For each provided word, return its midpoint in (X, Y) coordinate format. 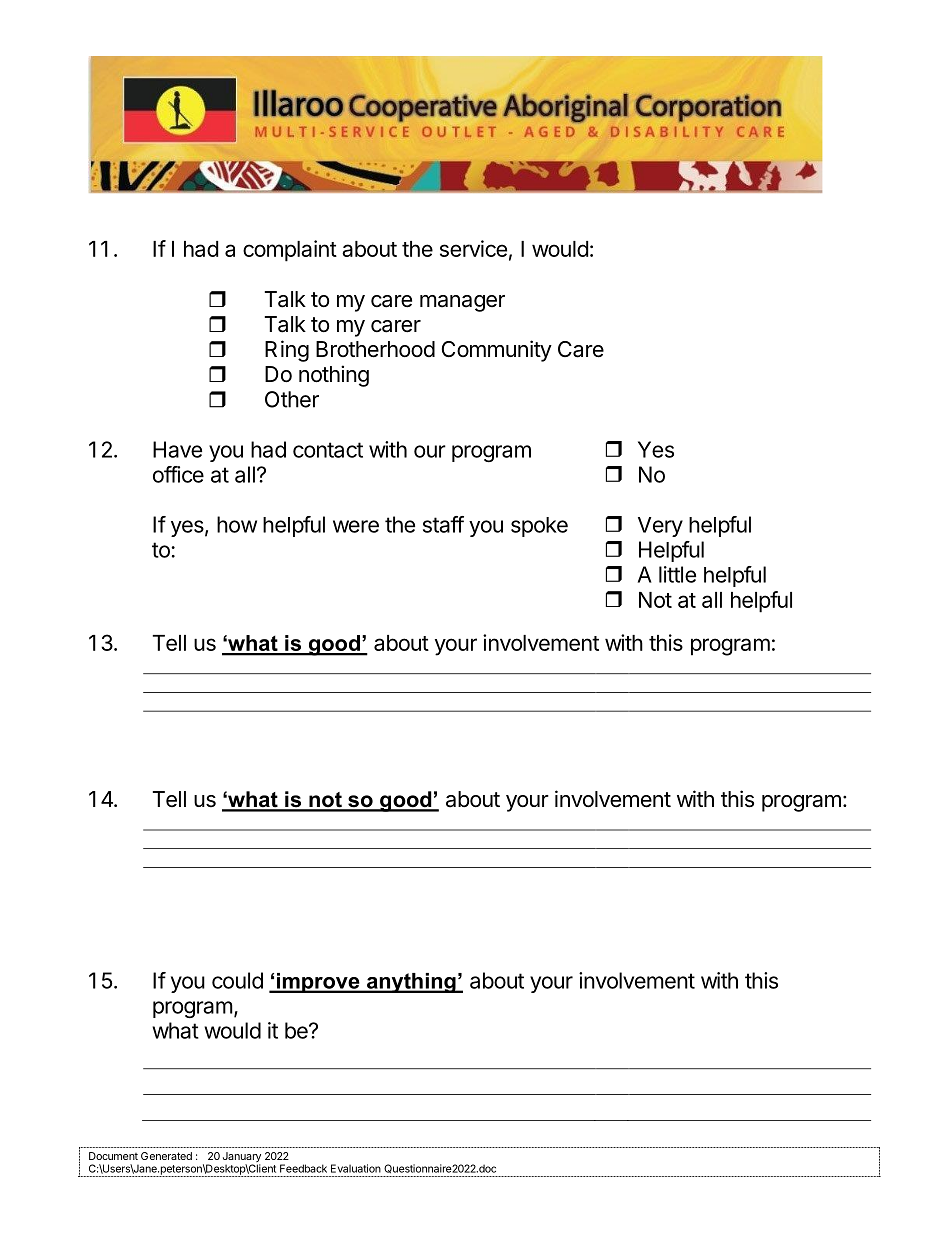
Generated (166, 1156)
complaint (290, 251)
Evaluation (356, 1168)
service (473, 248)
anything (411, 983)
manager (462, 303)
